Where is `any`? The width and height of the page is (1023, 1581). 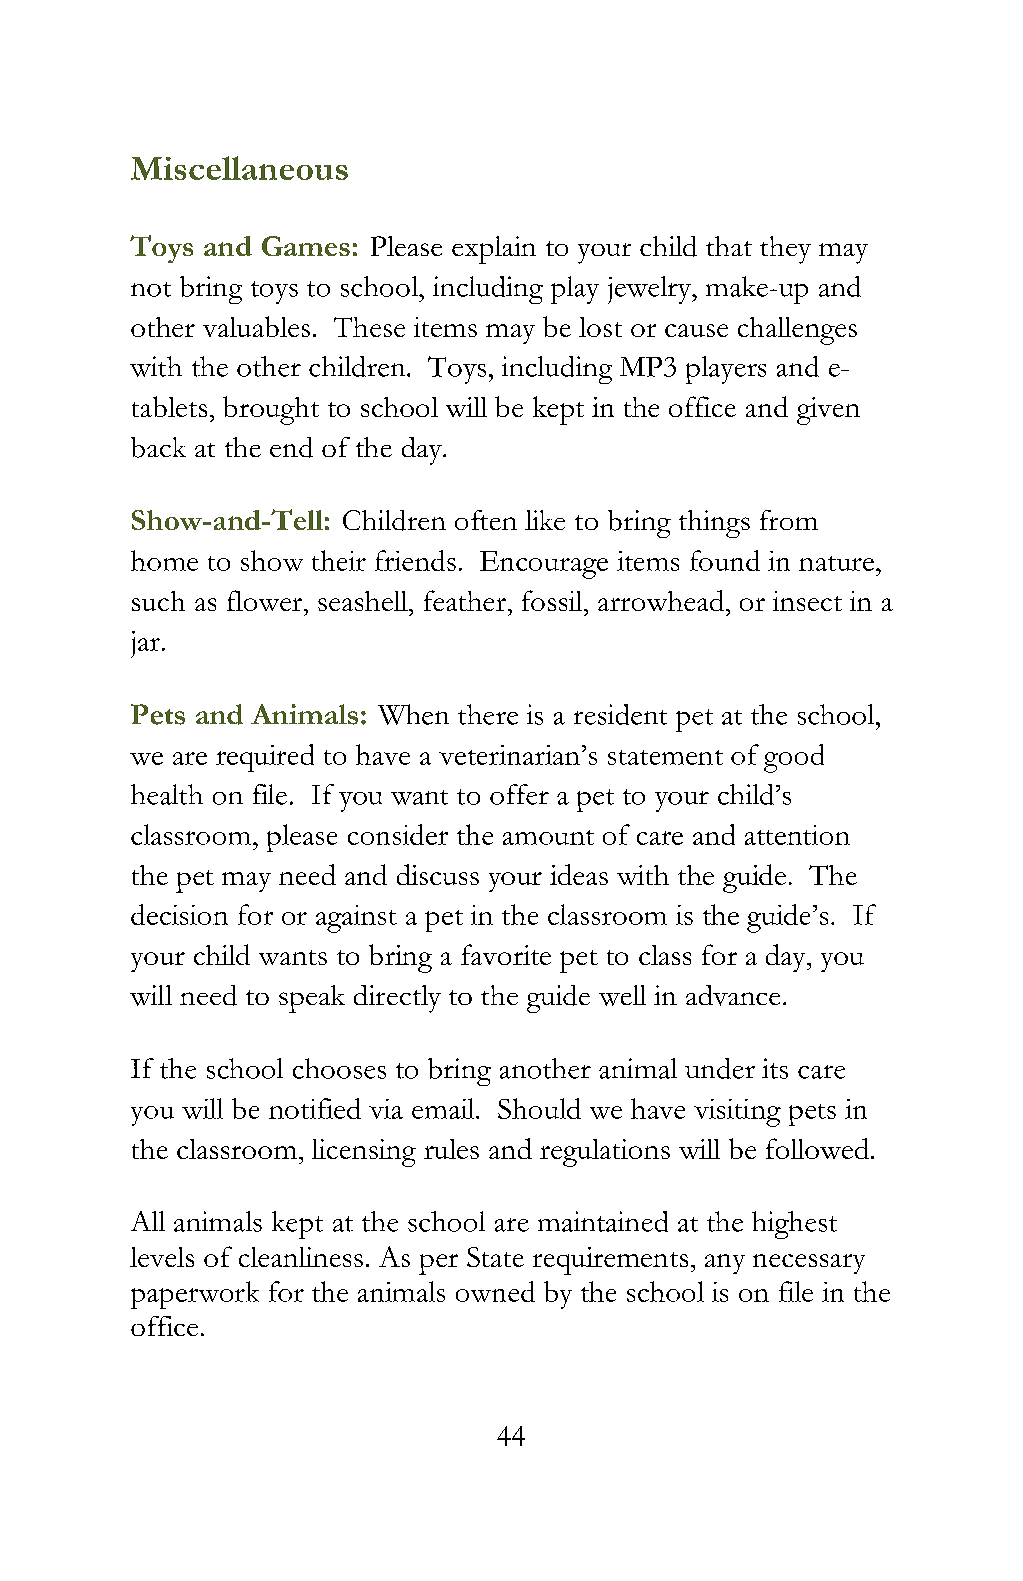 any is located at coordinates (725, 1264).
